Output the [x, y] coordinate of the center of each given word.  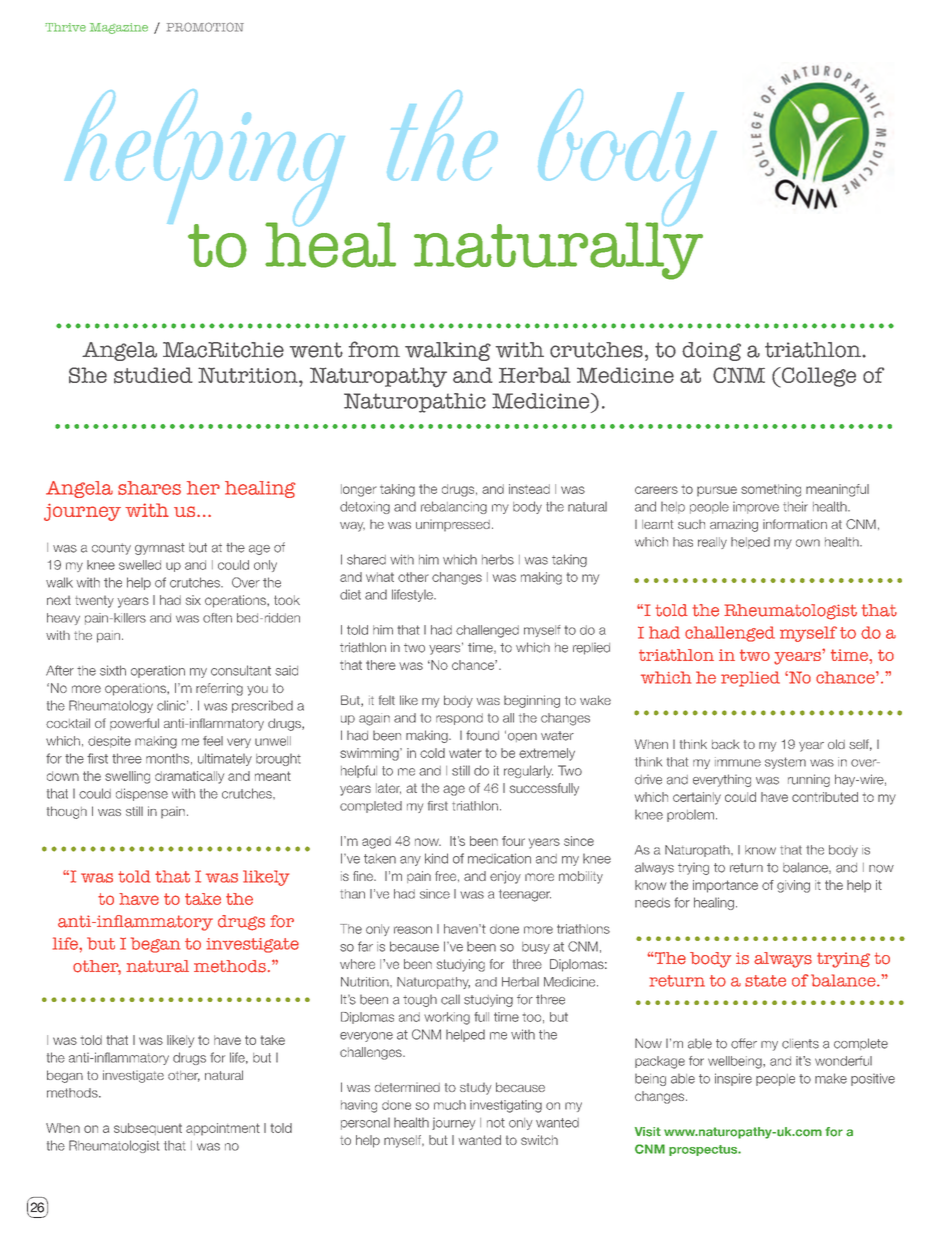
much [450, 1105]
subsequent [148, 1129]
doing [711, 351]
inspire [733, 1079]
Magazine [119, 28]
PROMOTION [205, 27]
